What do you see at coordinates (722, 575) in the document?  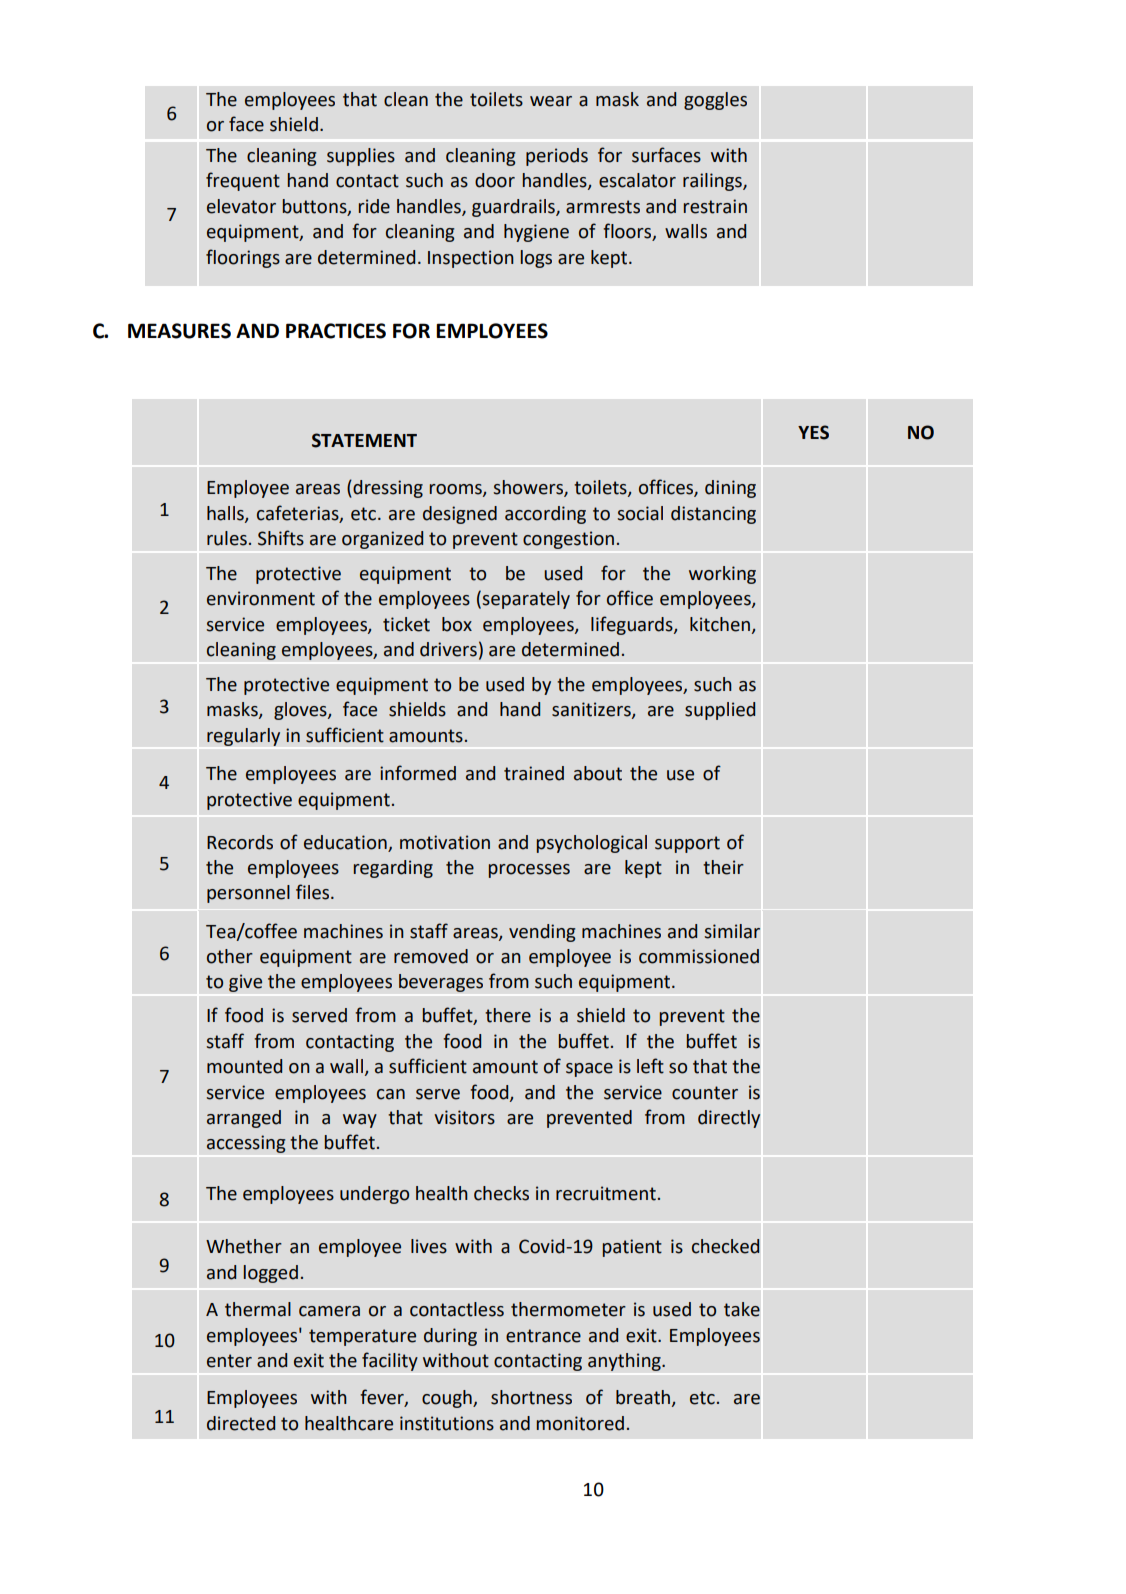 I see `working` at bounding box center [722, 575].
